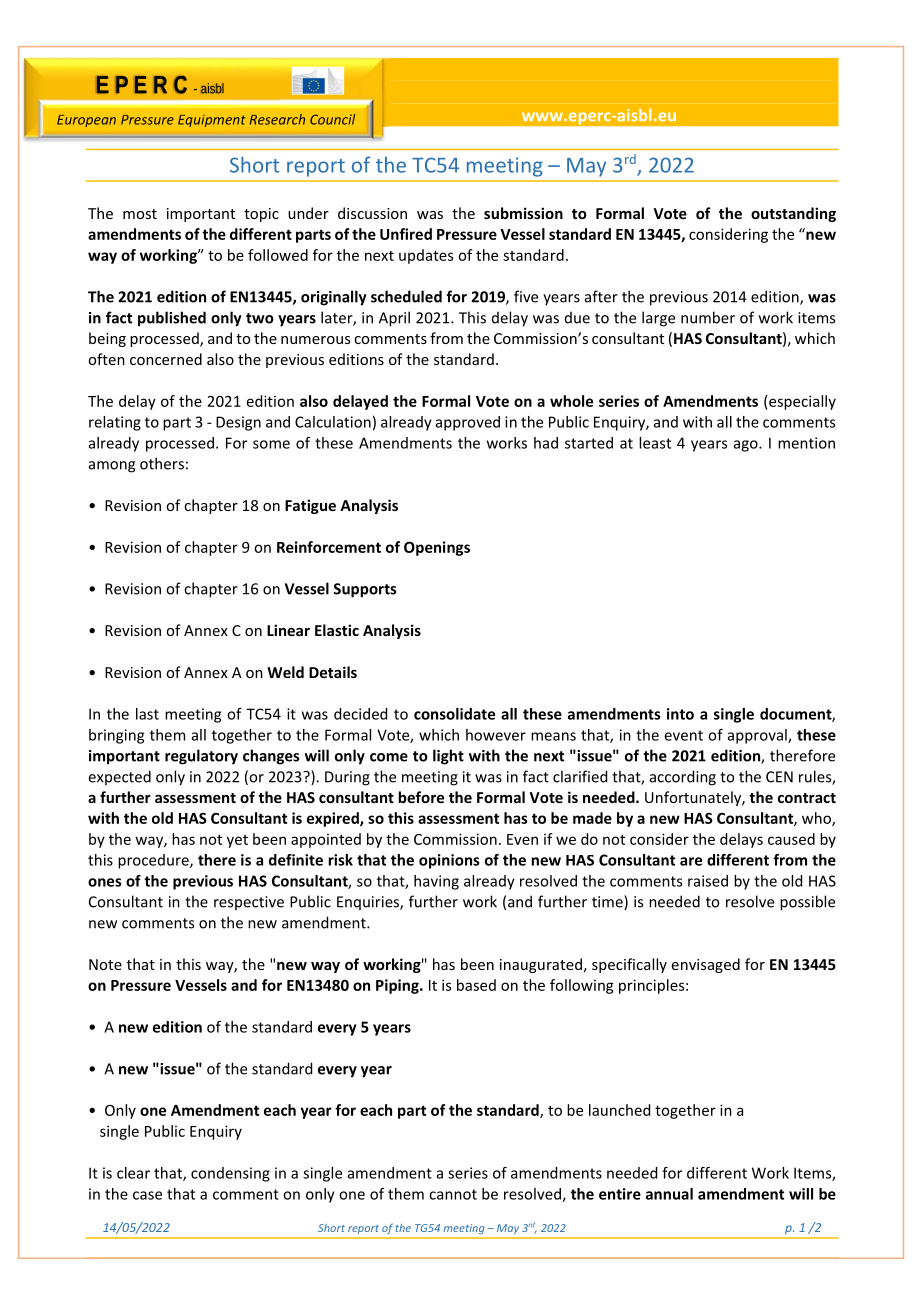 The image size is (924, 1308). I want to click on others, so click(162, 463).
